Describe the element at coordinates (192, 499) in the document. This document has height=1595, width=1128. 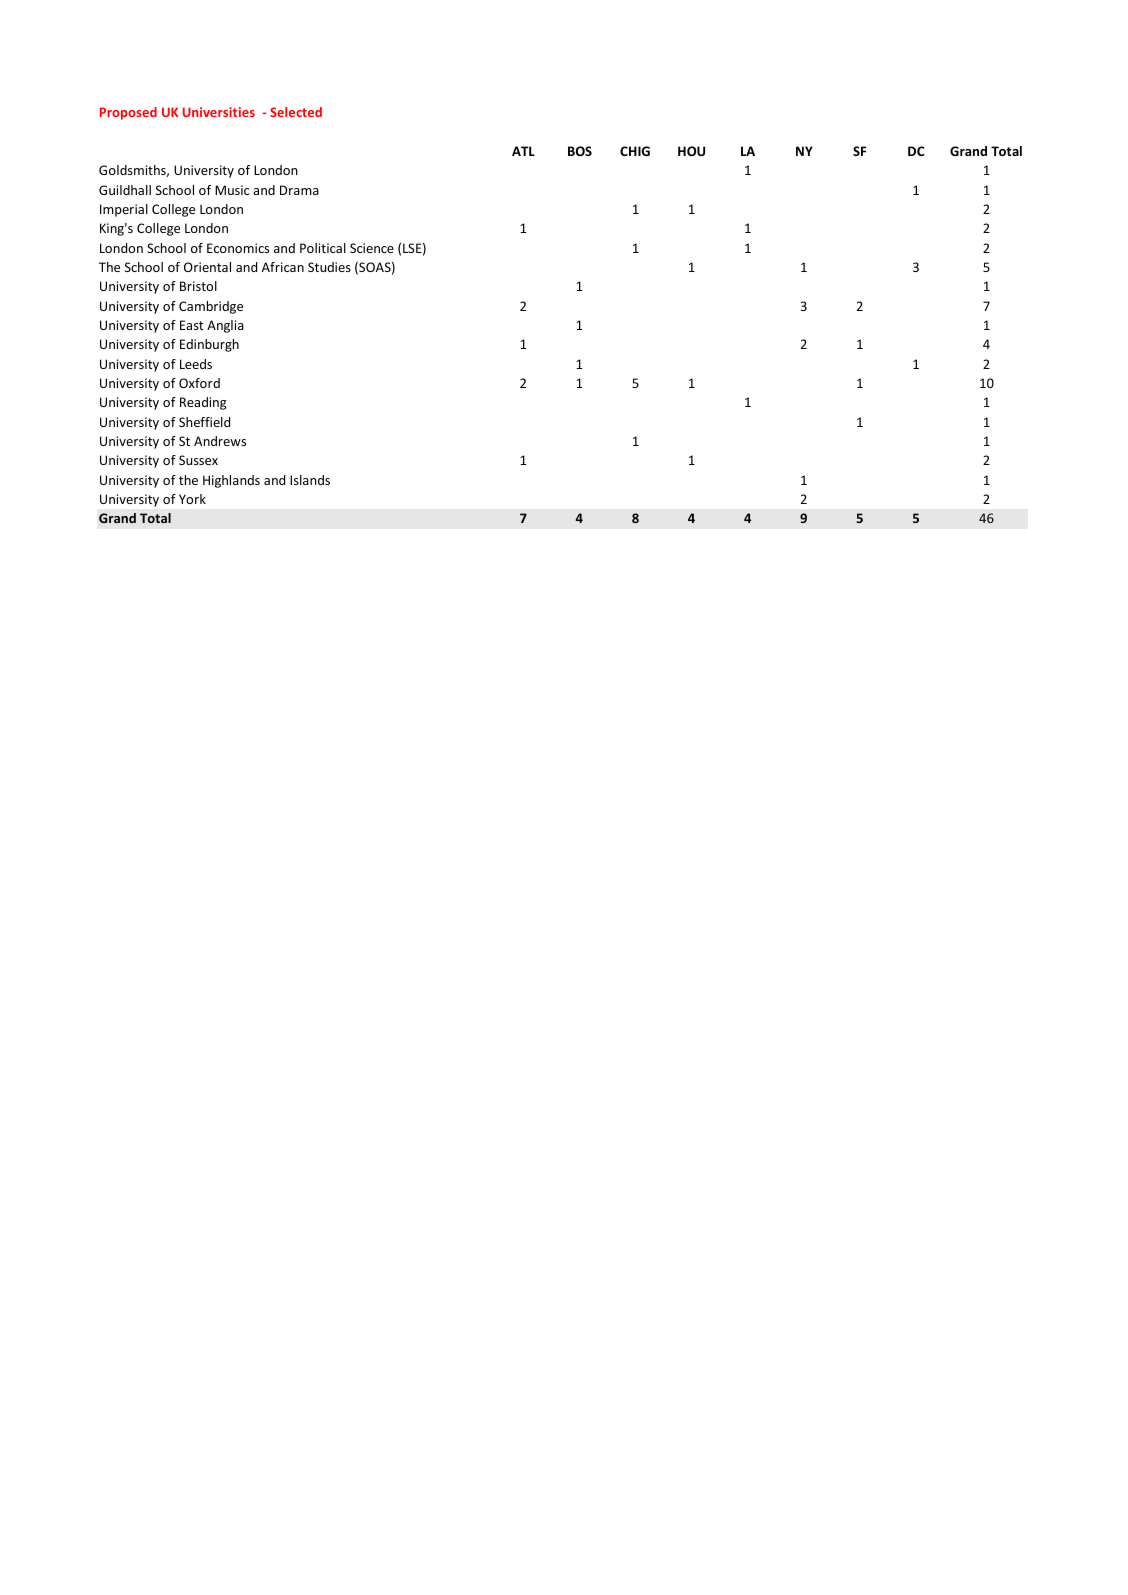
I see `York` at that location.
